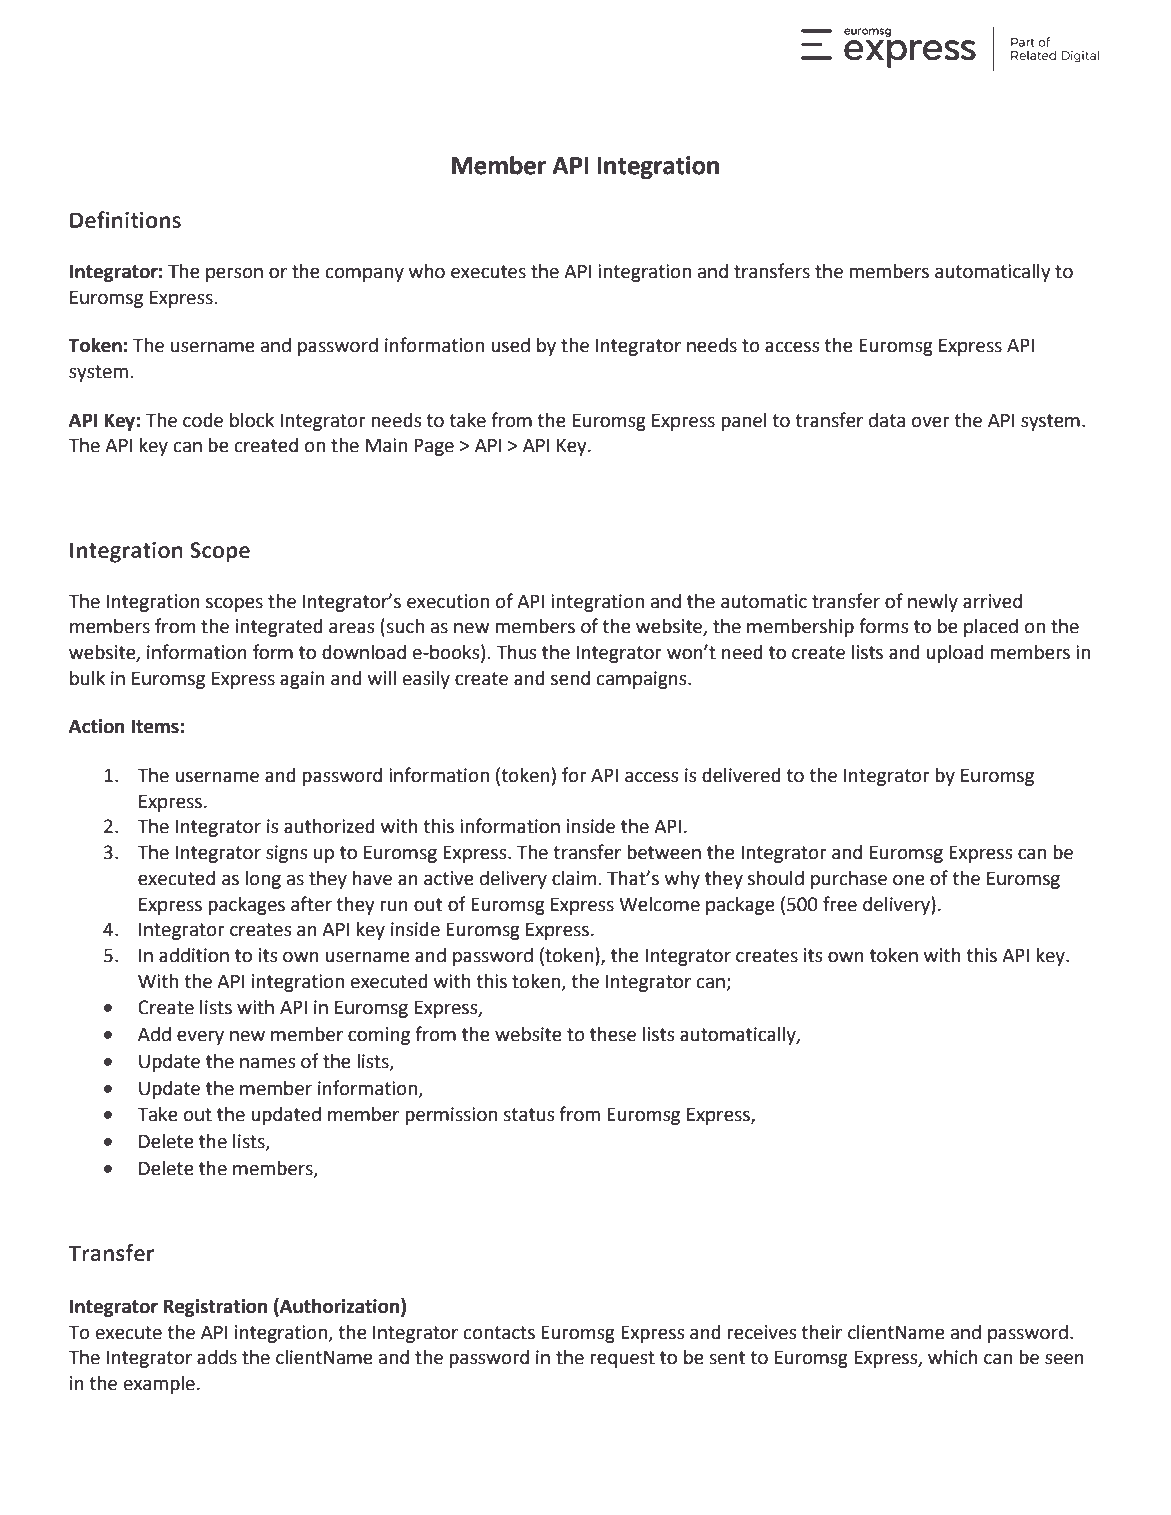 The height and width of the image is (1515, 1171). I want to click on which, so click(953, 1357).
